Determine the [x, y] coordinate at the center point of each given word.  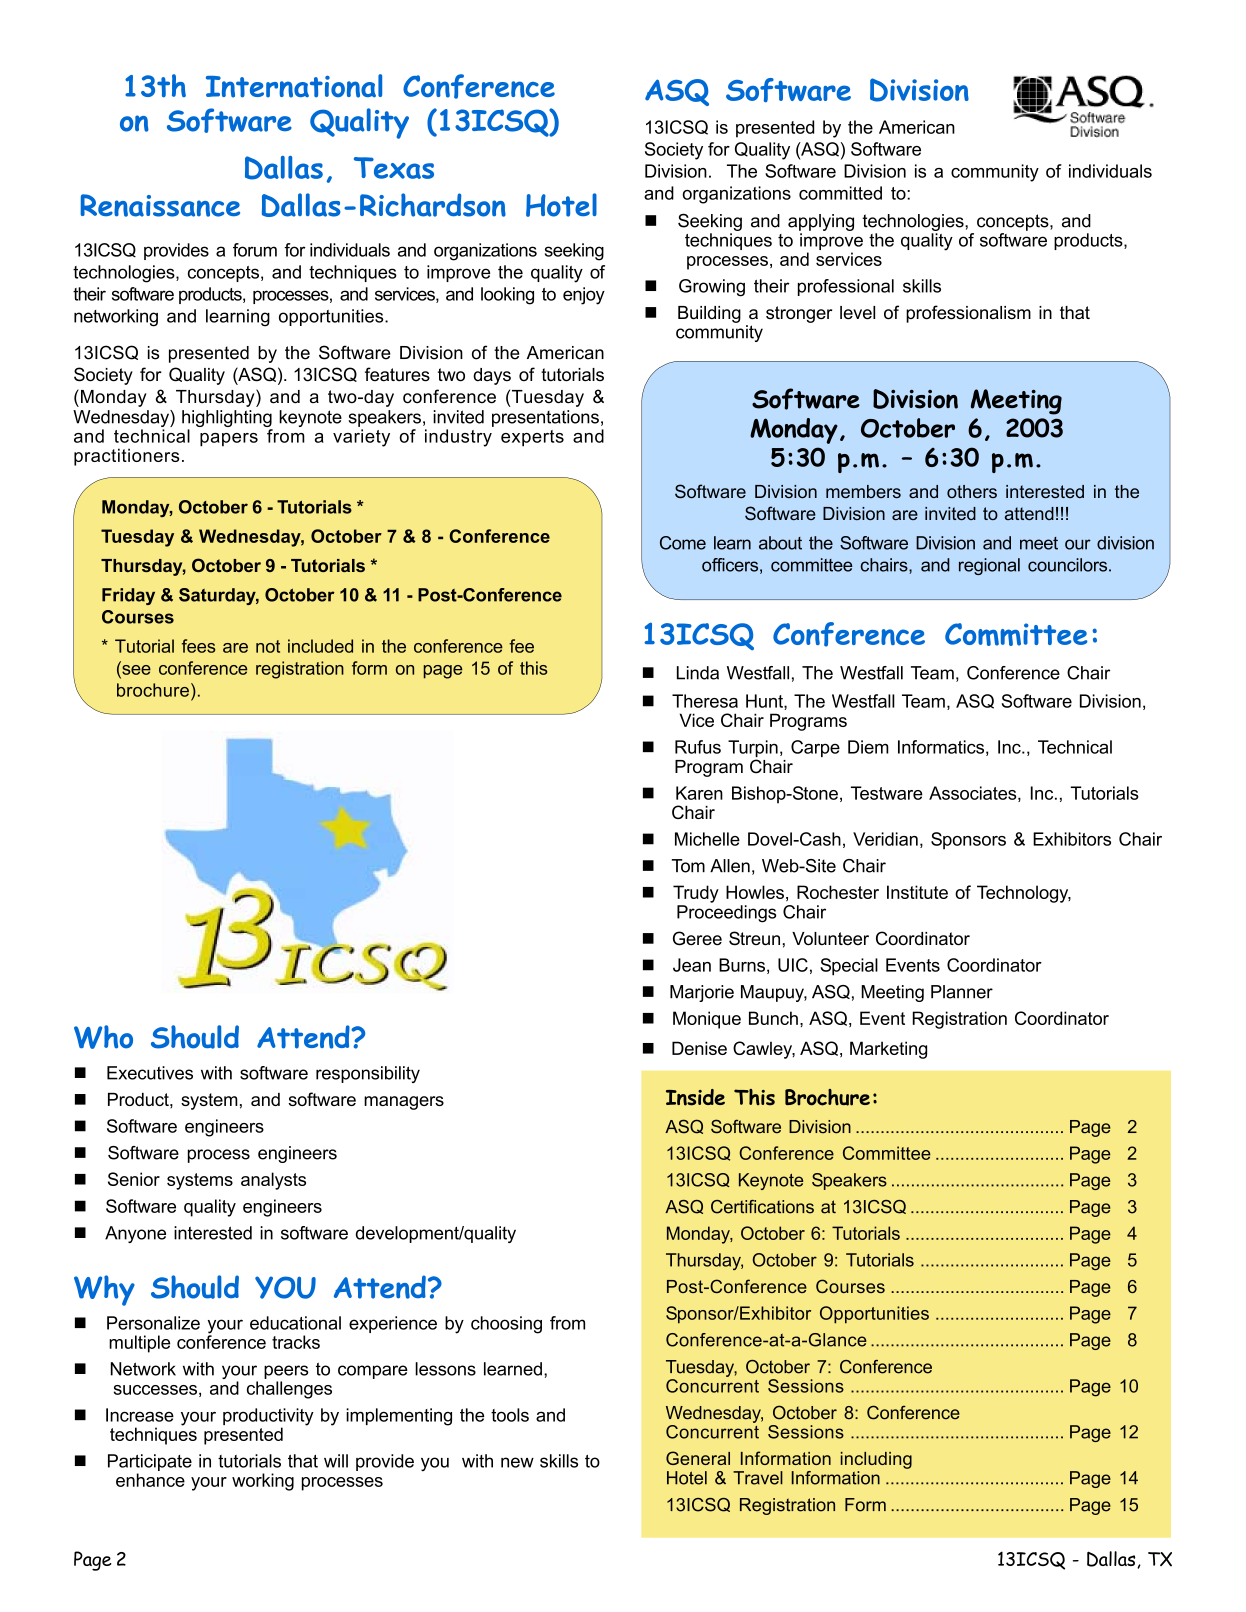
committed [840, 193]
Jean [692, 965]
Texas [394, 168]
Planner [962, 992]
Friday [128, 596]
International [294, 86]
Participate [150, 1464]
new [517, 1462]
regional [989, 566]
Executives [150, 1073]
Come [683, 543]
